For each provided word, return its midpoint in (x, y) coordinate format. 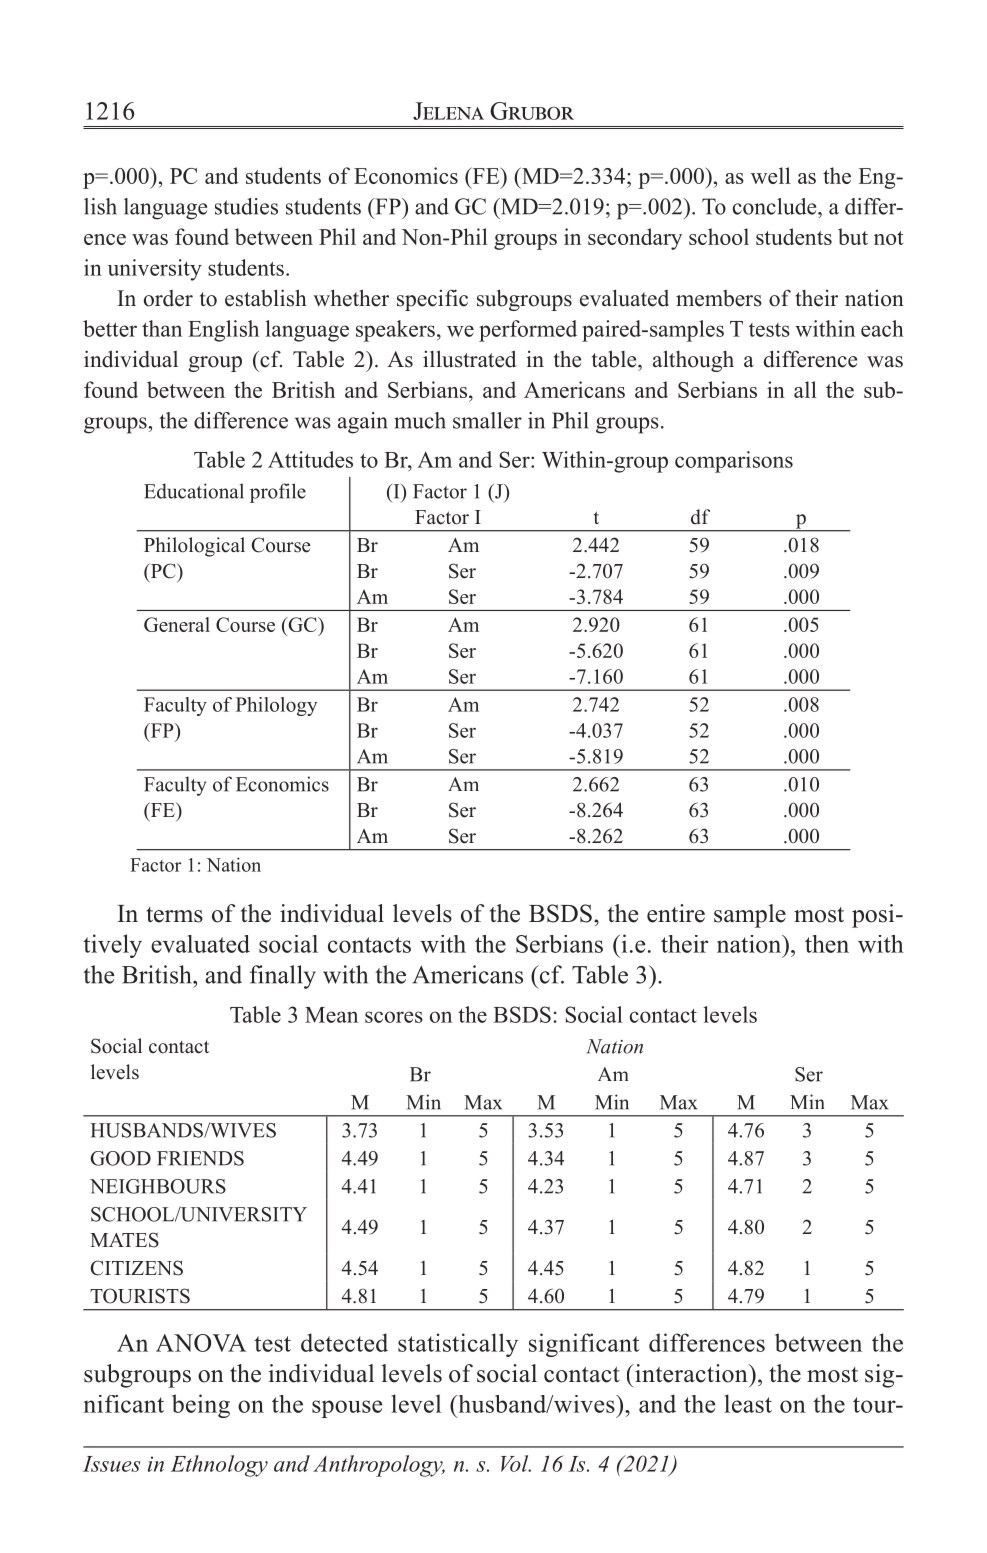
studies (246, 206)
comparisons (734, 462)
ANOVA (201, 1343)
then (827, 944)
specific (432, 300)
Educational (194, 491)
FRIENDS (200, 1158)
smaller (487, 420)
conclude (776, 206)
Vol (516, 1463)
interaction (691, 1373)
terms (174, 915)
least (748, 1403)
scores (394, 1017)
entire (676, 913)
